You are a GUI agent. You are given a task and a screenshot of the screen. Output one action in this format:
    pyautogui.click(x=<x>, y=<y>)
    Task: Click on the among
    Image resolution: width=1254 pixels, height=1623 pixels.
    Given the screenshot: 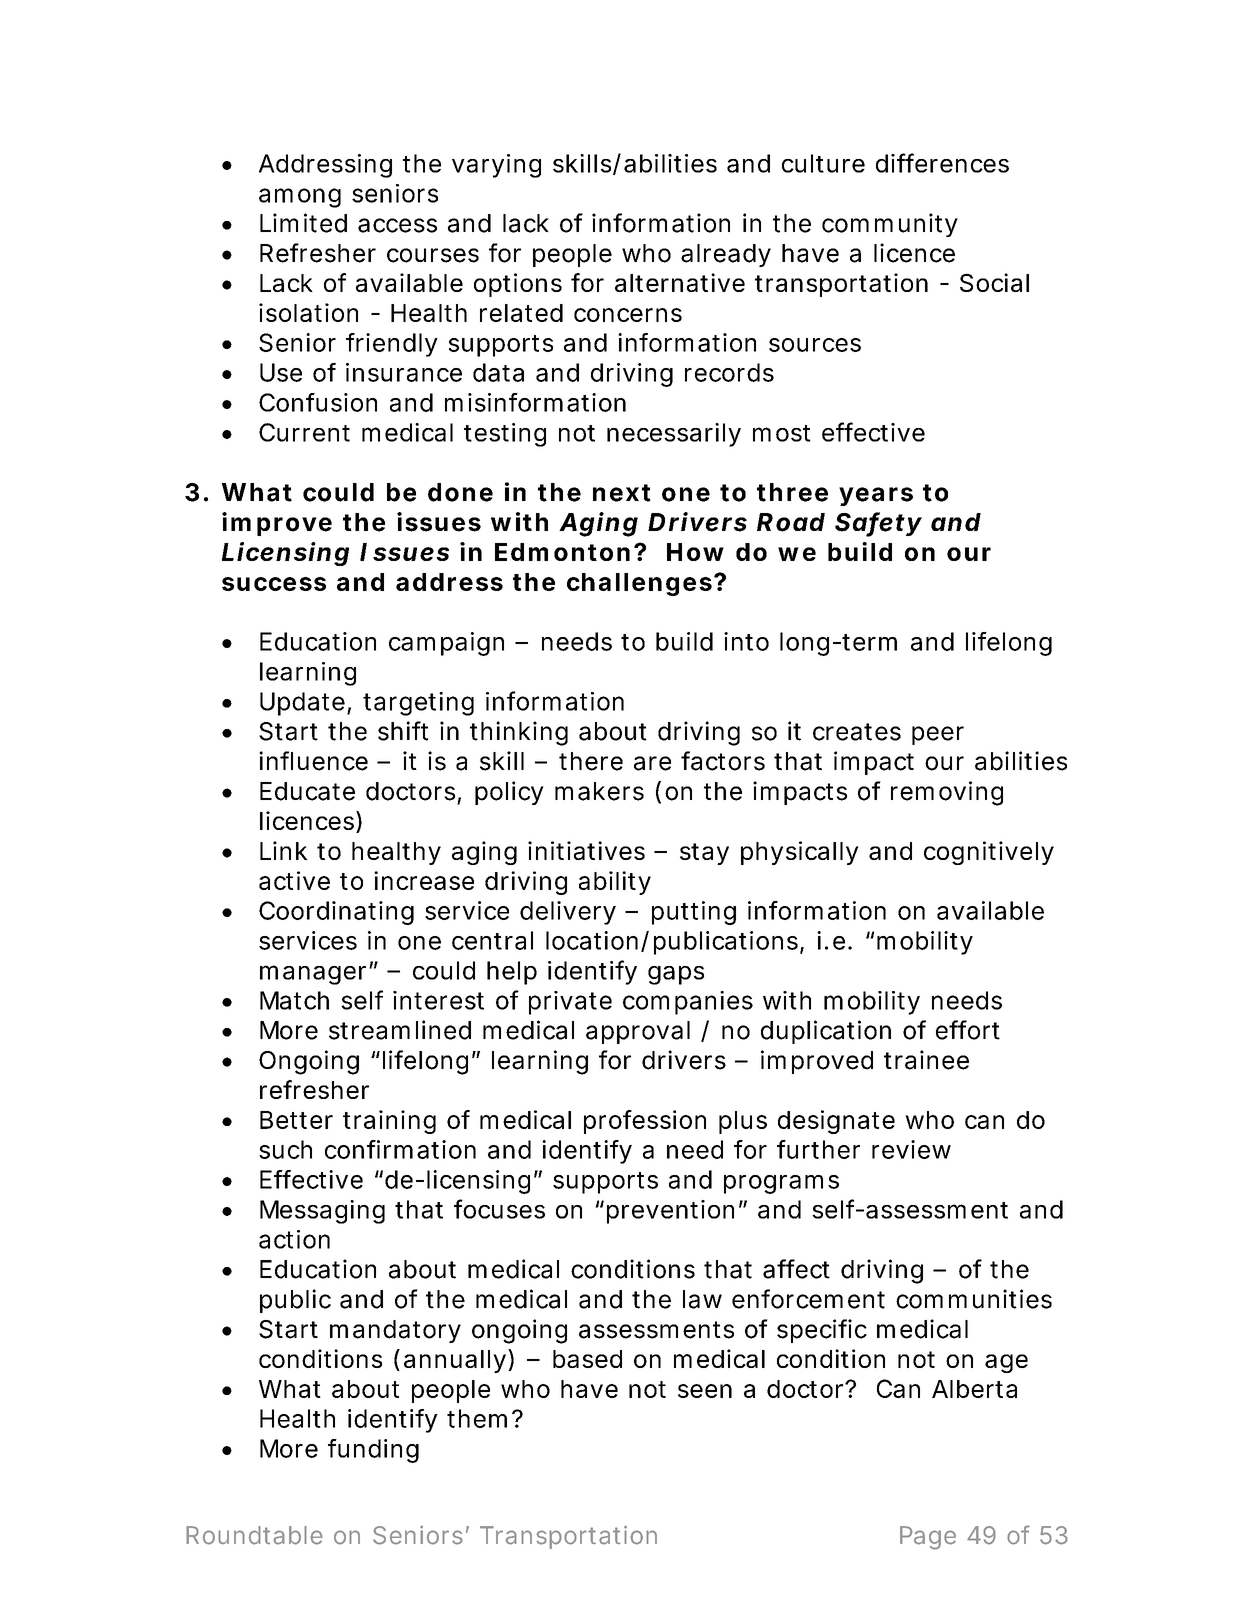 What is the action you would take?
    pyautogui.click(x=300, y=198)
